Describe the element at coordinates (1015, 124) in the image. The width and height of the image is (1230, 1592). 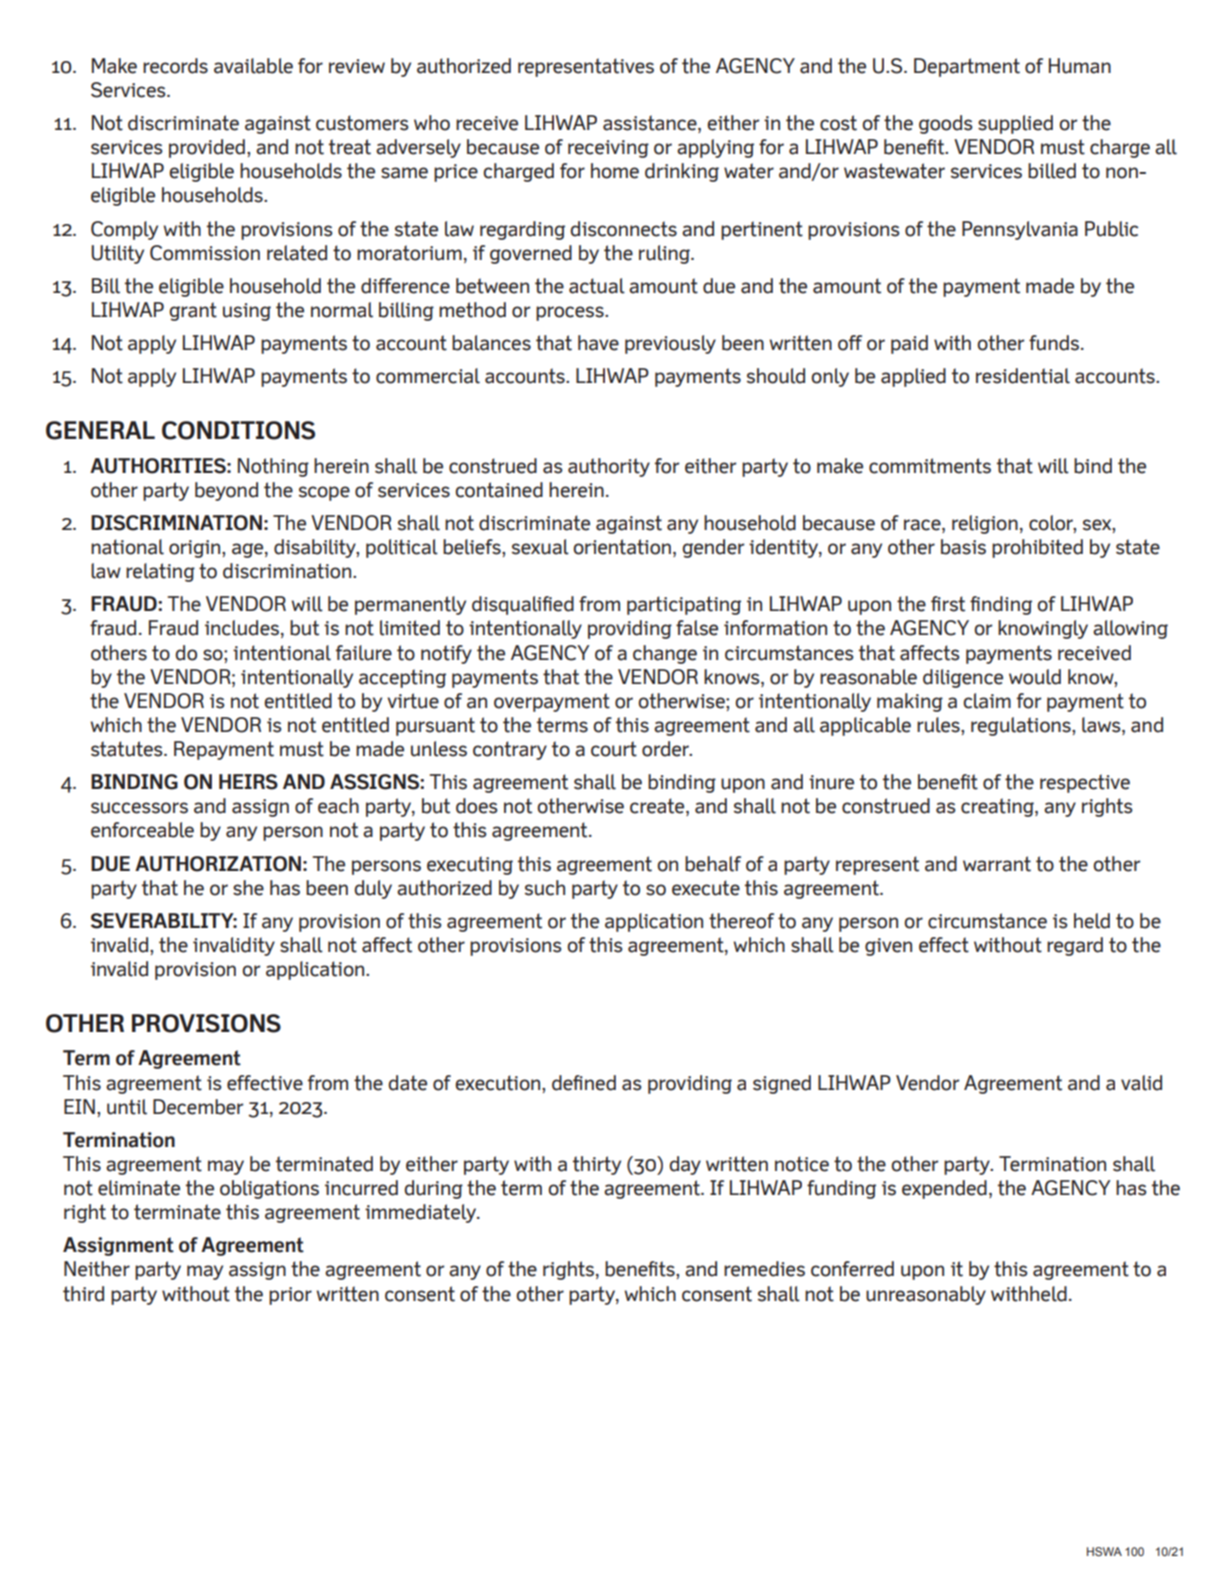
I see `supplied` at that location.
